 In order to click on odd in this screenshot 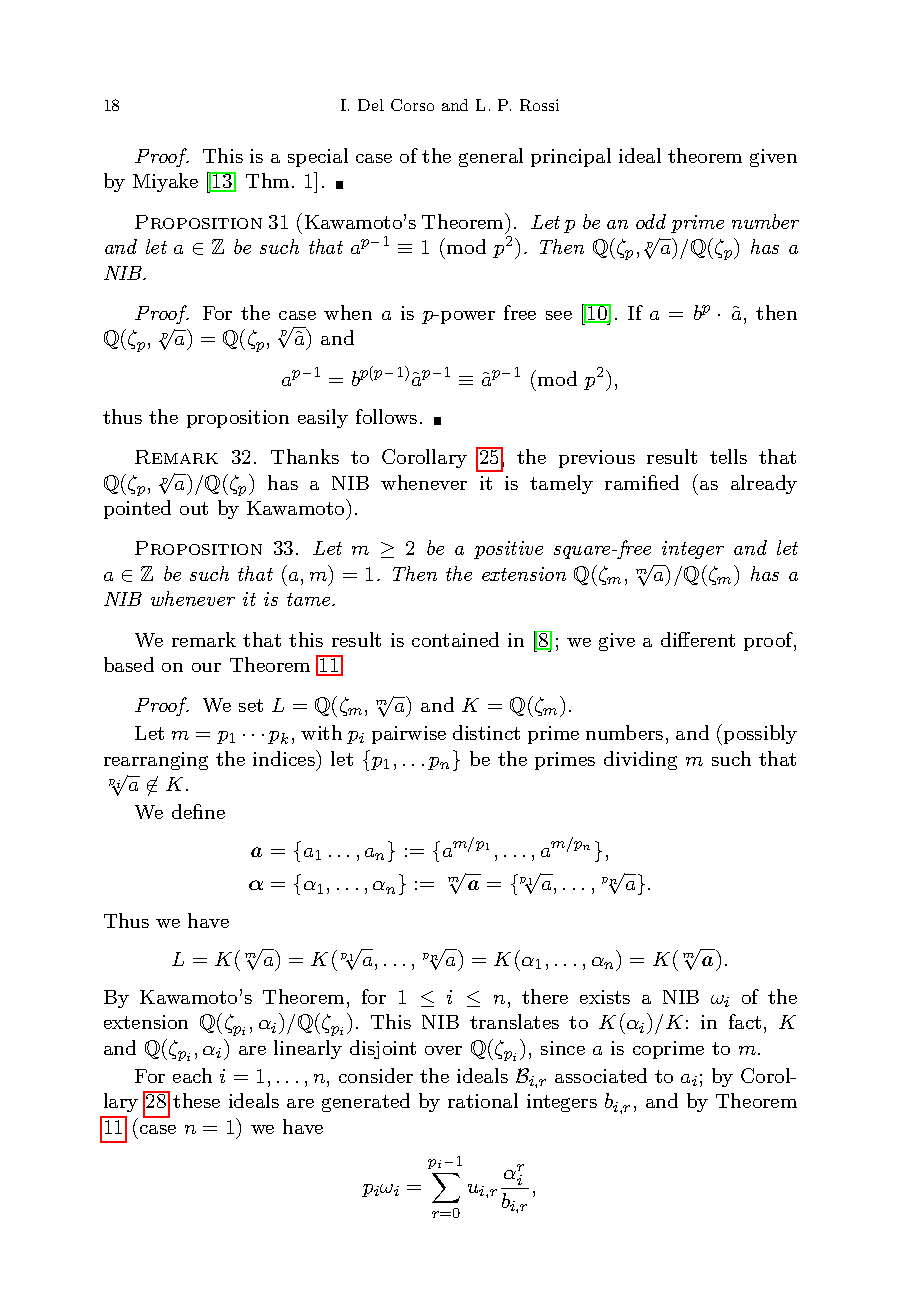, I will do `click(651, 221)`.
